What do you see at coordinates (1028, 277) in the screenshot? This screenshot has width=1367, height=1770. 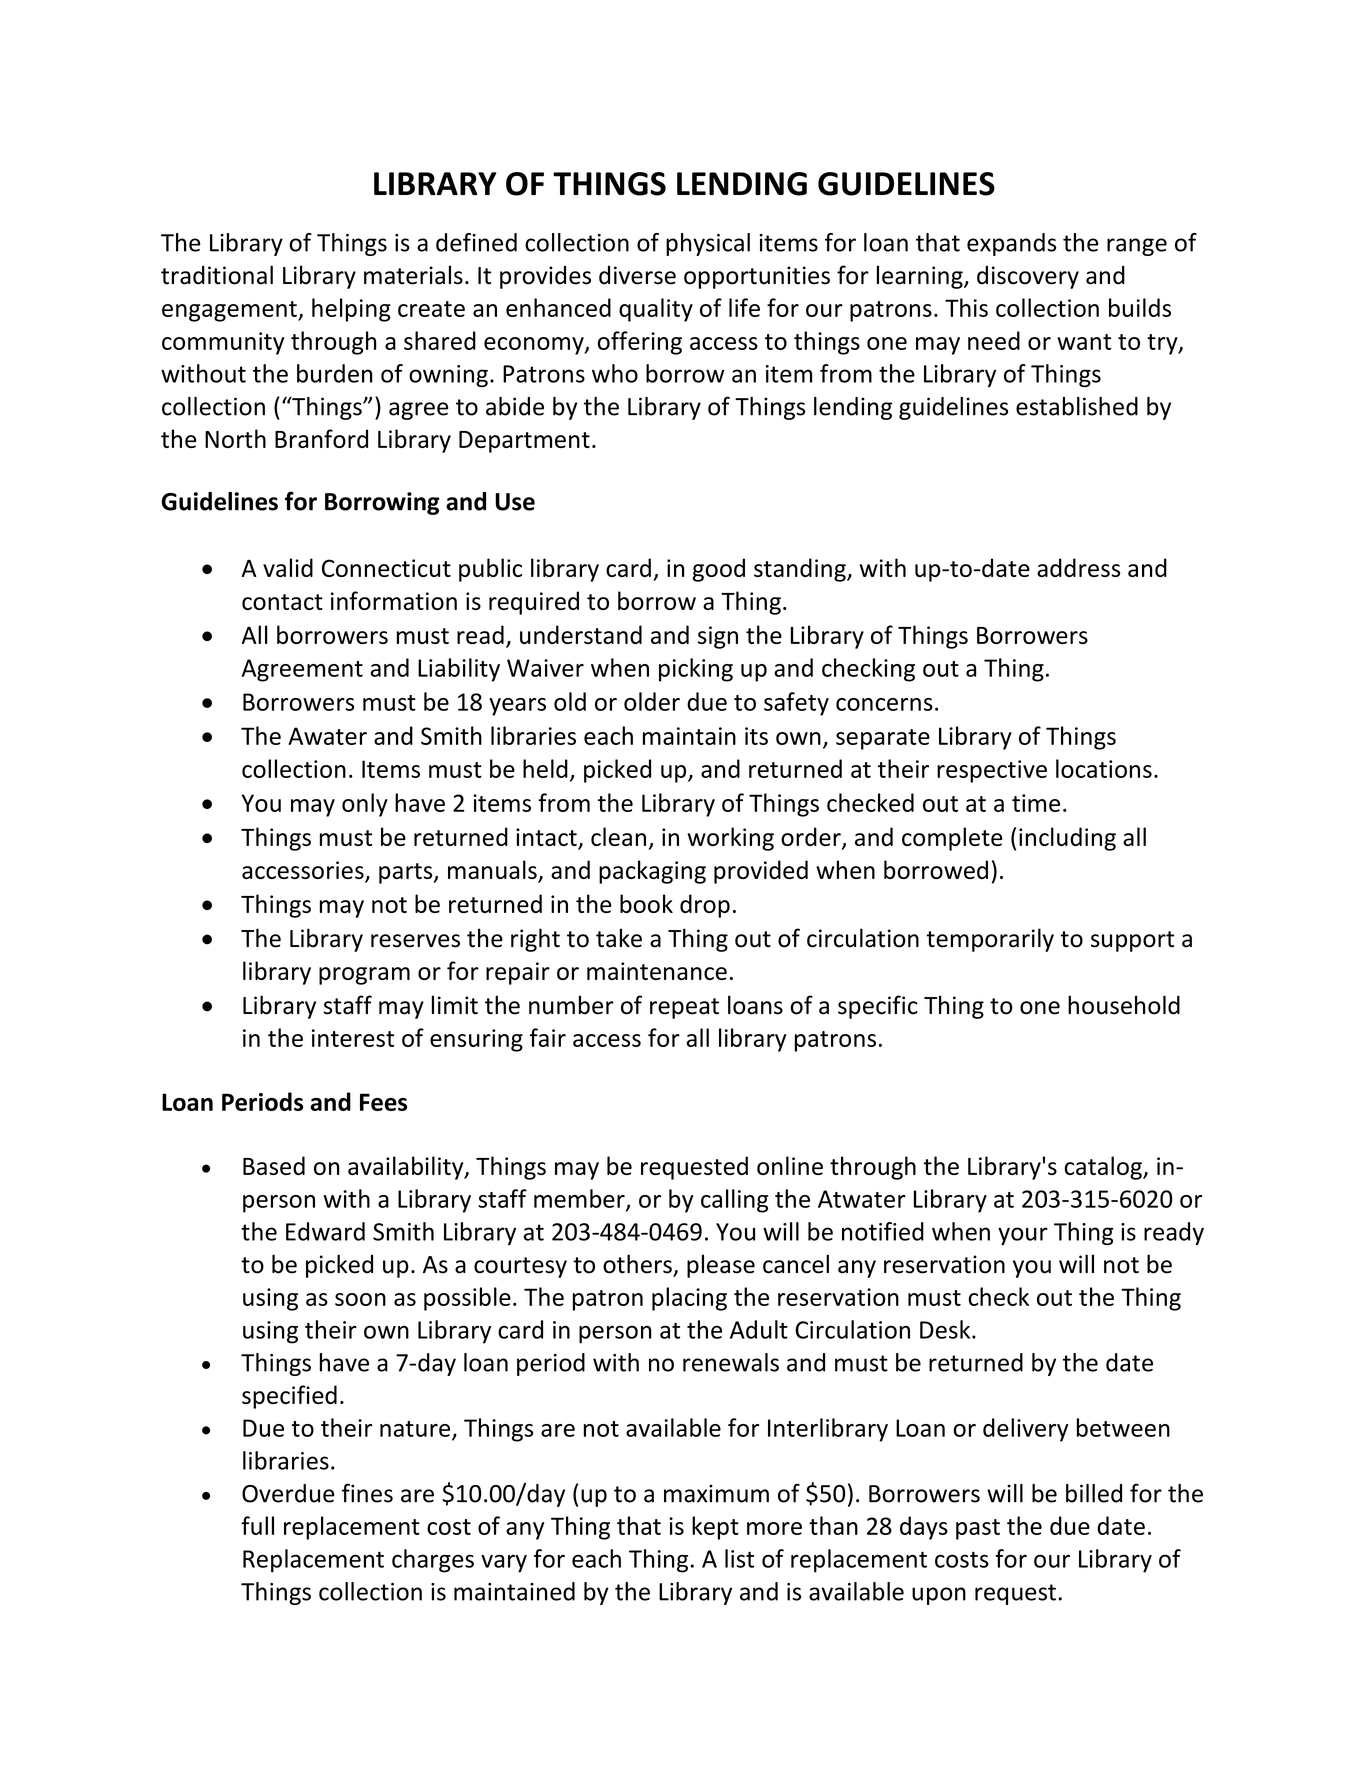 I see `discovery` at bounding box center [1028, 277].
